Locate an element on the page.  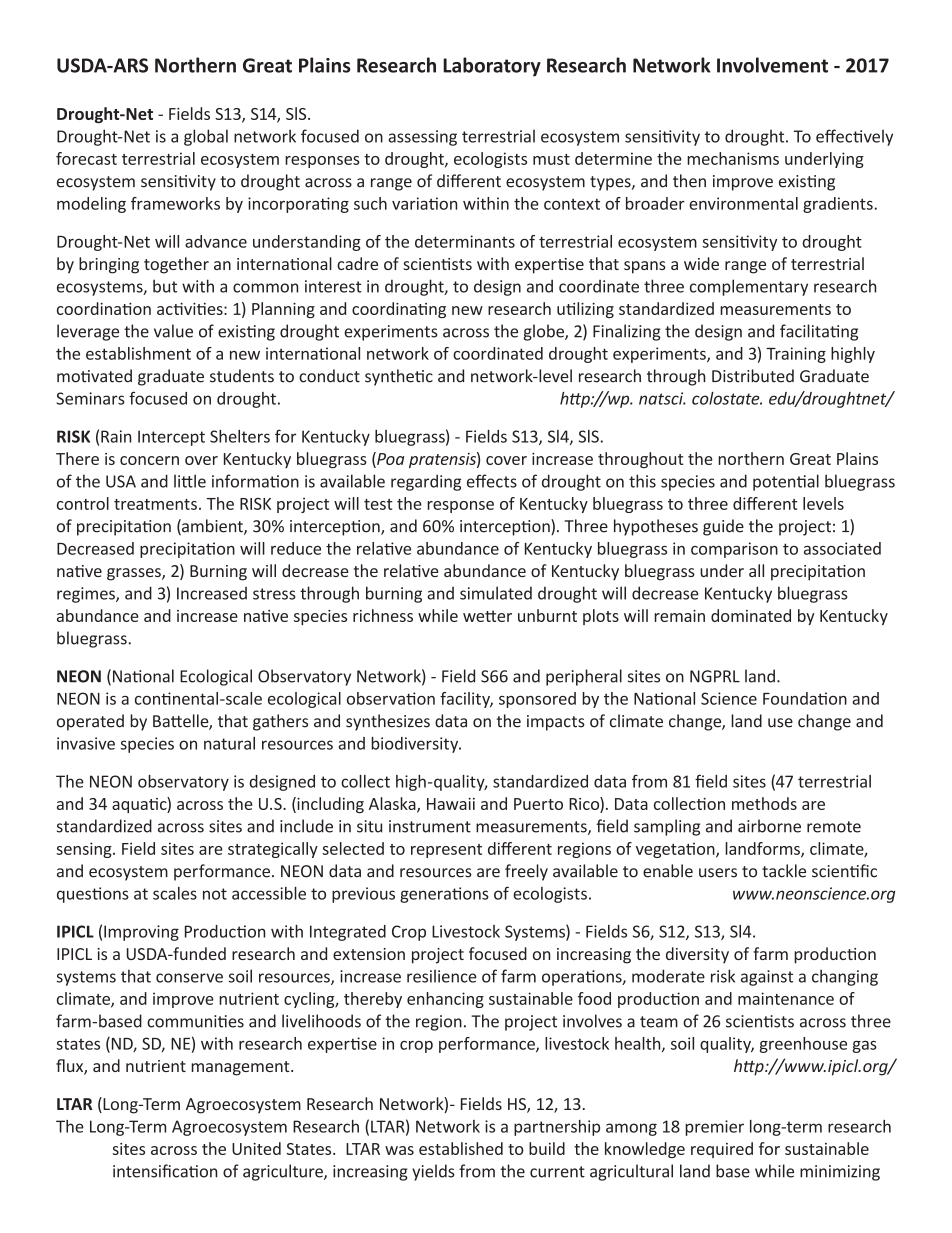
established is located at coordinates (461, 1148).
